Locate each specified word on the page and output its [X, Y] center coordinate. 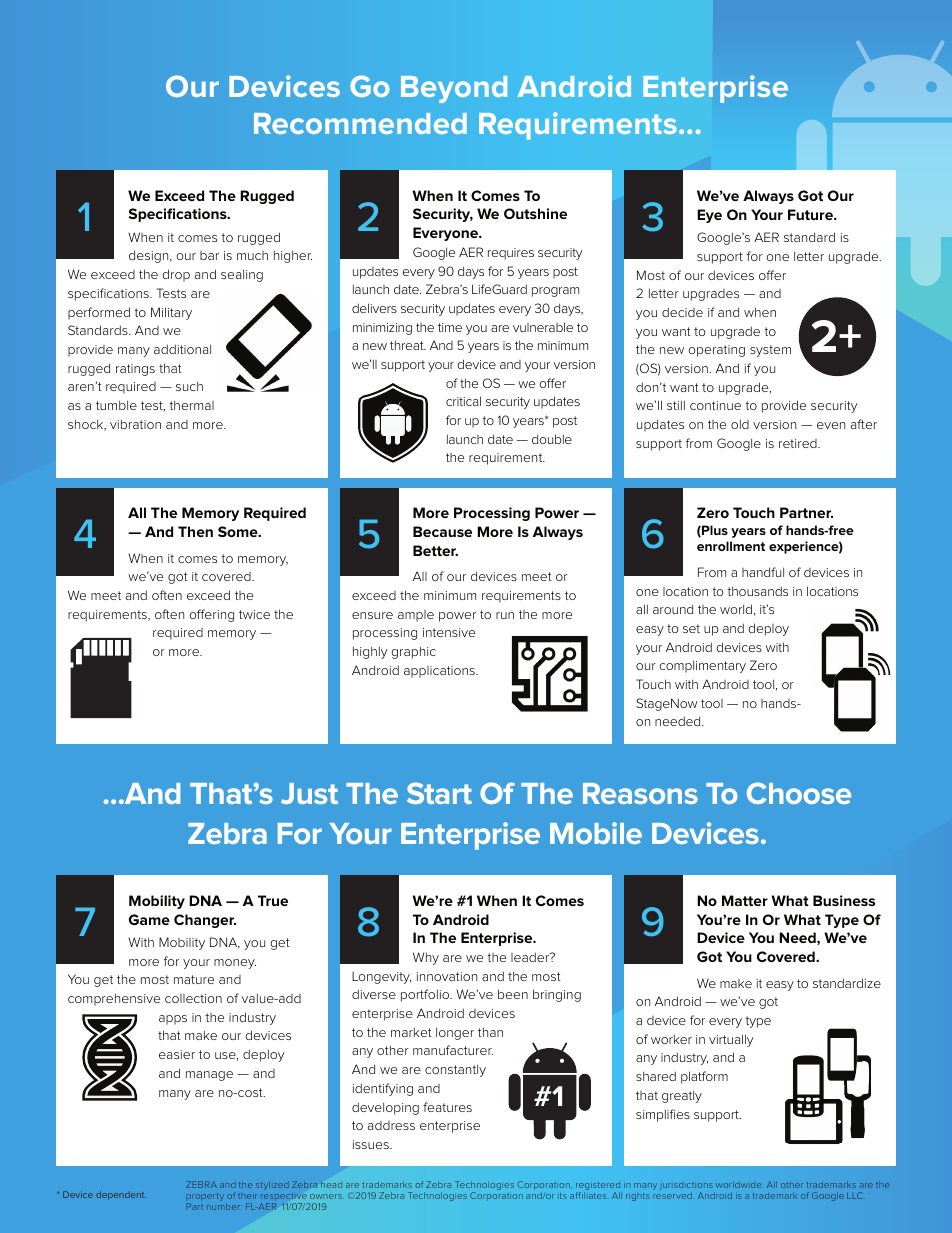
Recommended [360, 123]
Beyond [454, 89]
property [205, 1198]
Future [811, 214]
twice [254, 614]
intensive [449, 632]
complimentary [702, 666]
